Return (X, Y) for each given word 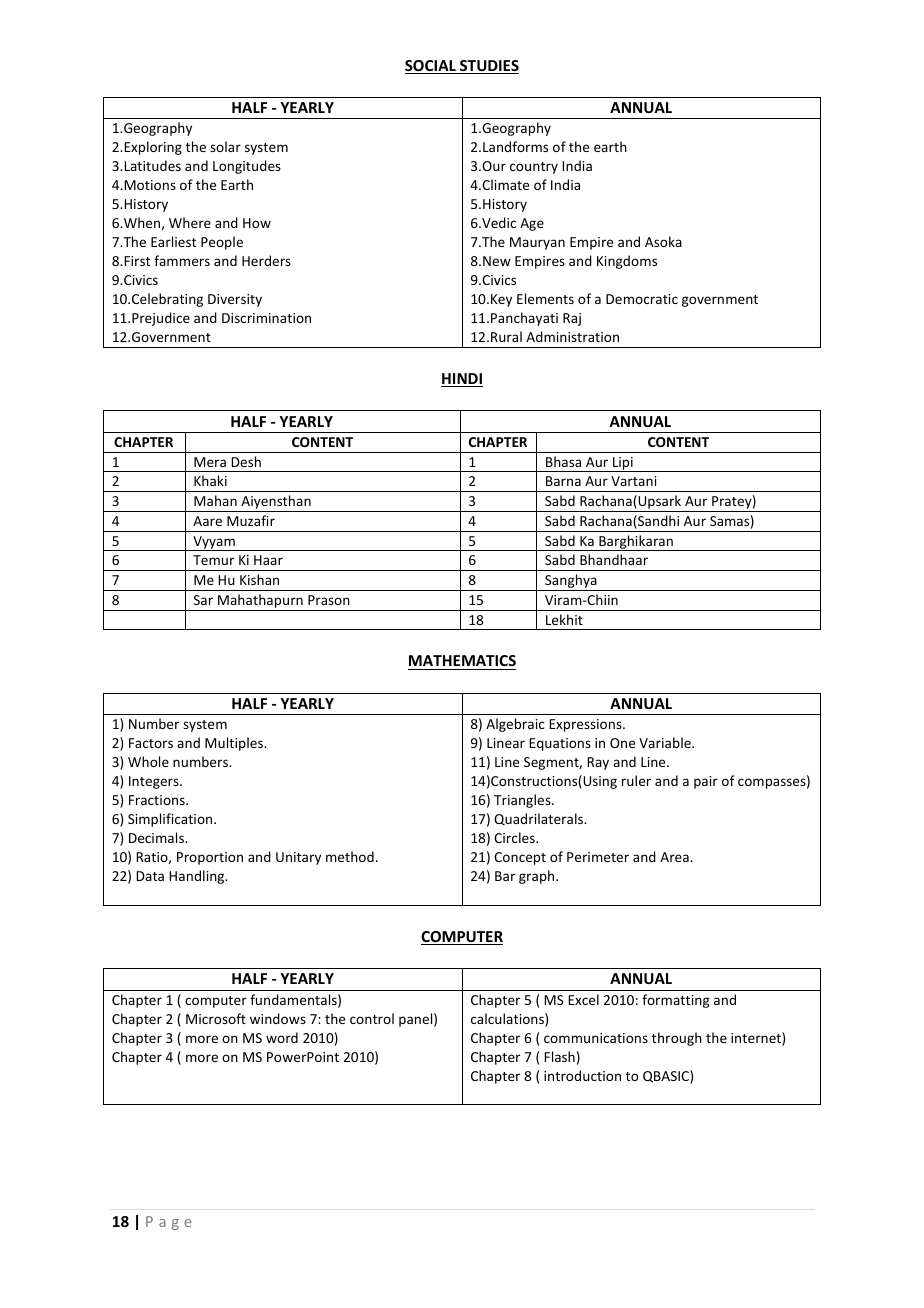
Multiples (235, 744)
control (372, 1018)
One (622, 743)
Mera (210, 462)
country (534, 168)
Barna (563, 481)
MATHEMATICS (462, 662)
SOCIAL (431, 67)
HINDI (462, 380)
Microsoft (216, 1018)
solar (225, 146)
